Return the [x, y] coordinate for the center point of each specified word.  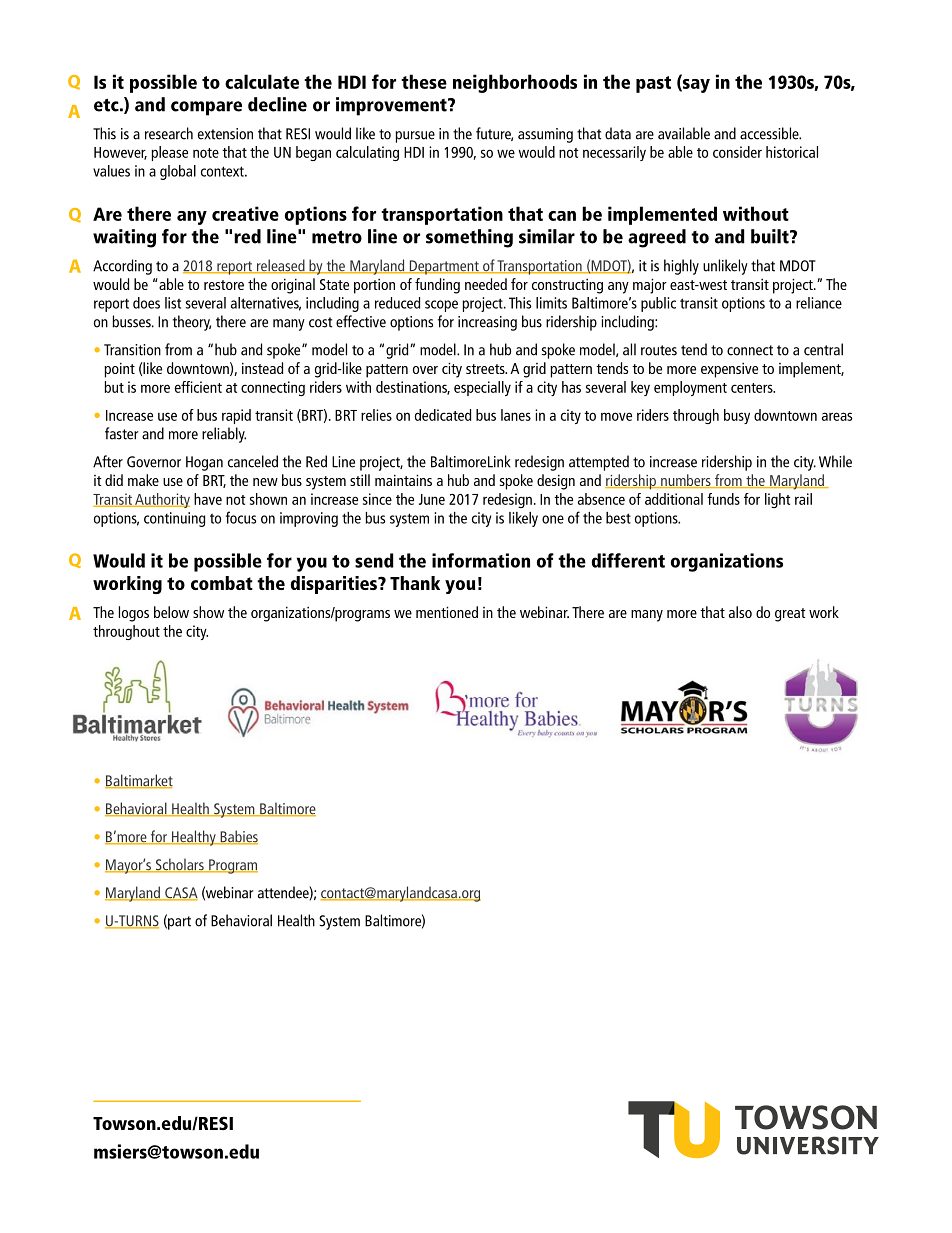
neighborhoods [515, 83]
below [171, 612]
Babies [238, 837]
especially [482, 388]
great [790, 615]
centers [753, 388]
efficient [198, 387]
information [481, 560]
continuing [174, 519]
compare [206, 108]
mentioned [447, 612]
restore [224, 285]
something [469, 238]
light [777, 500]
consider [737, 152]
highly [681, 267]
